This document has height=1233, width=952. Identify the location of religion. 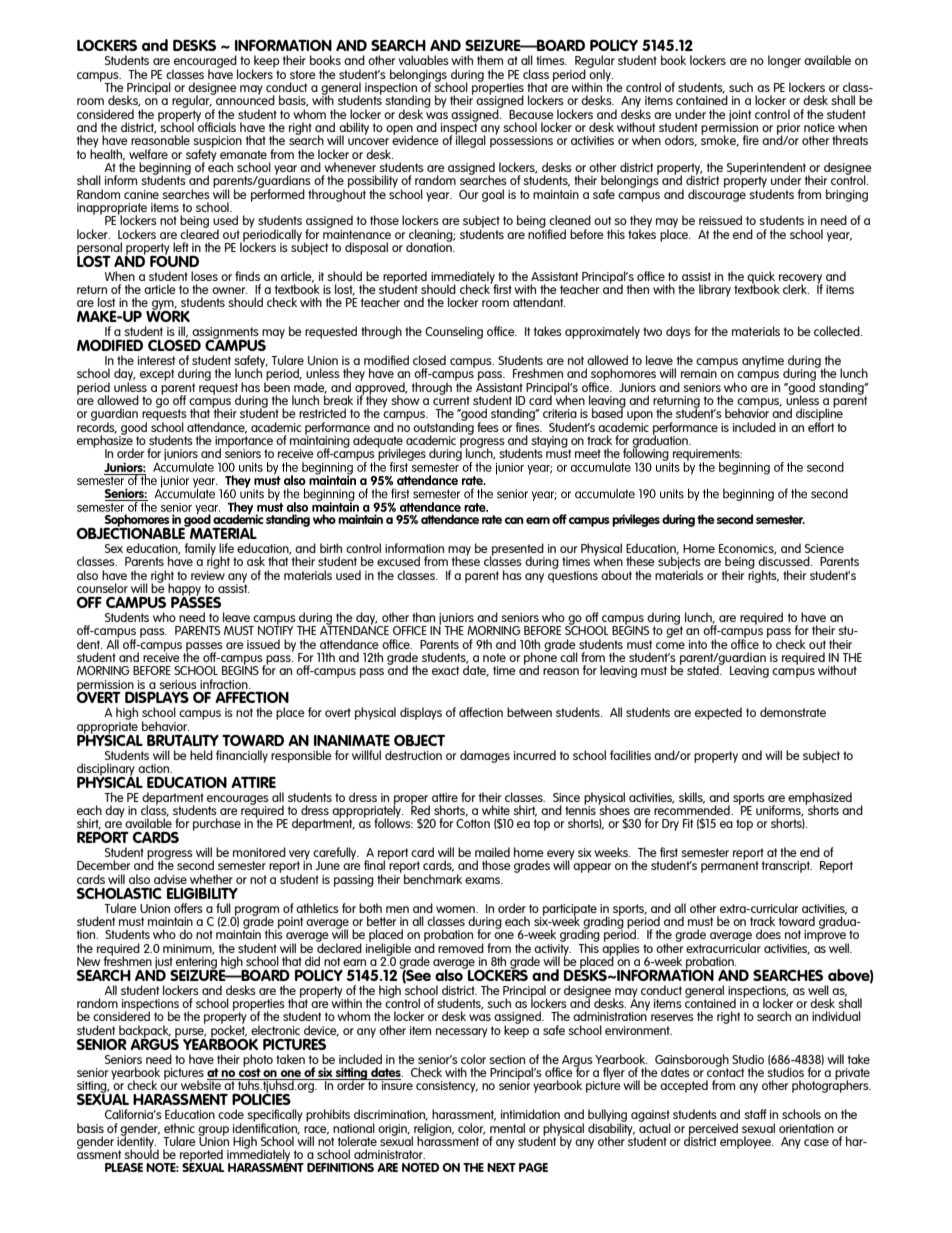
(433, 1130).
